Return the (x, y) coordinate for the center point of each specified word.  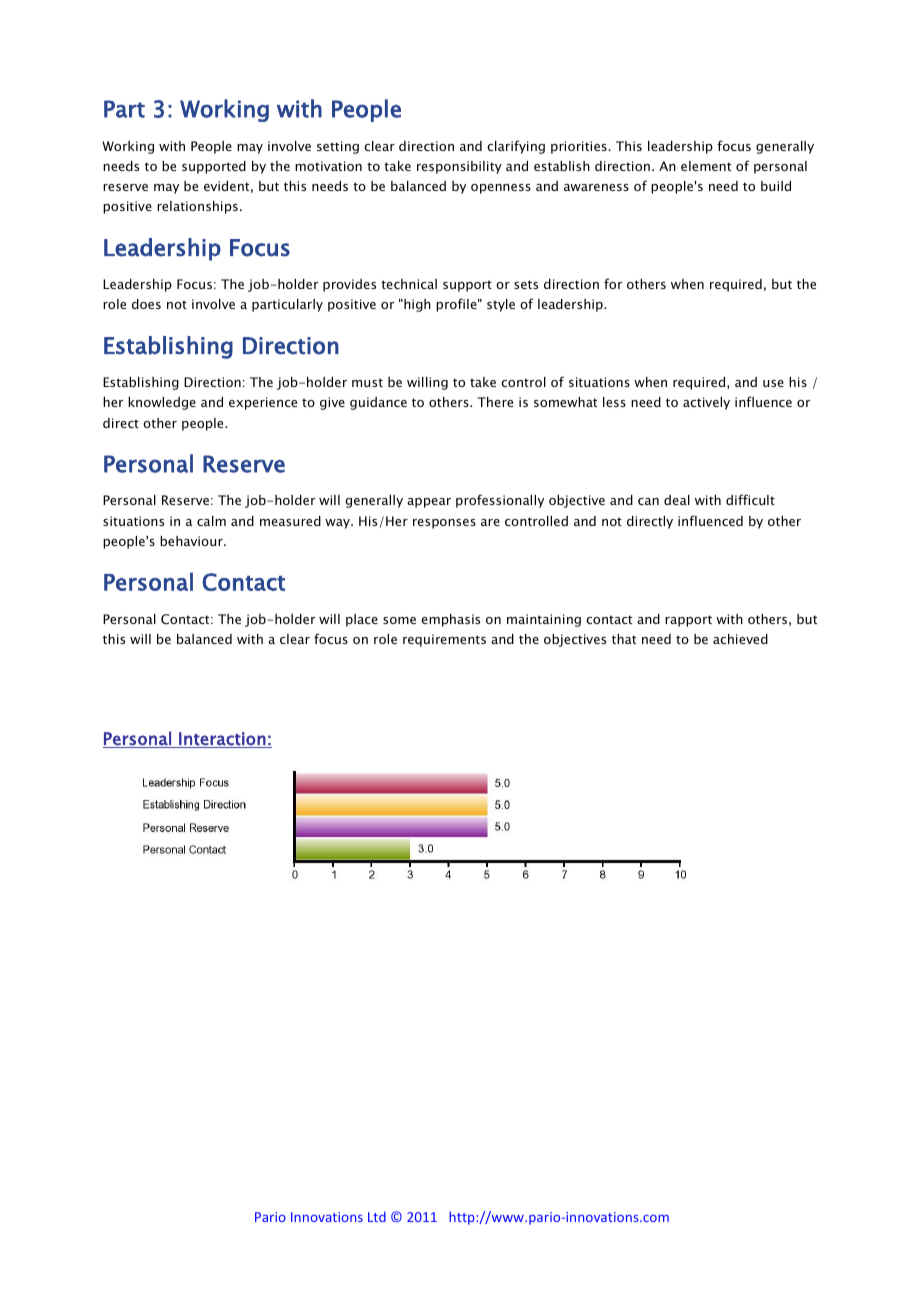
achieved (740, 639)
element (706, 166)
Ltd (377, 1216)
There (495, 402)
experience (263, 403)
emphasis (450, 620)
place (362, 620)
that (624, 639)
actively (706, 403)
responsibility (459, 167)
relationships (197, 207)
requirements (444, 640)
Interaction (222, 740)
